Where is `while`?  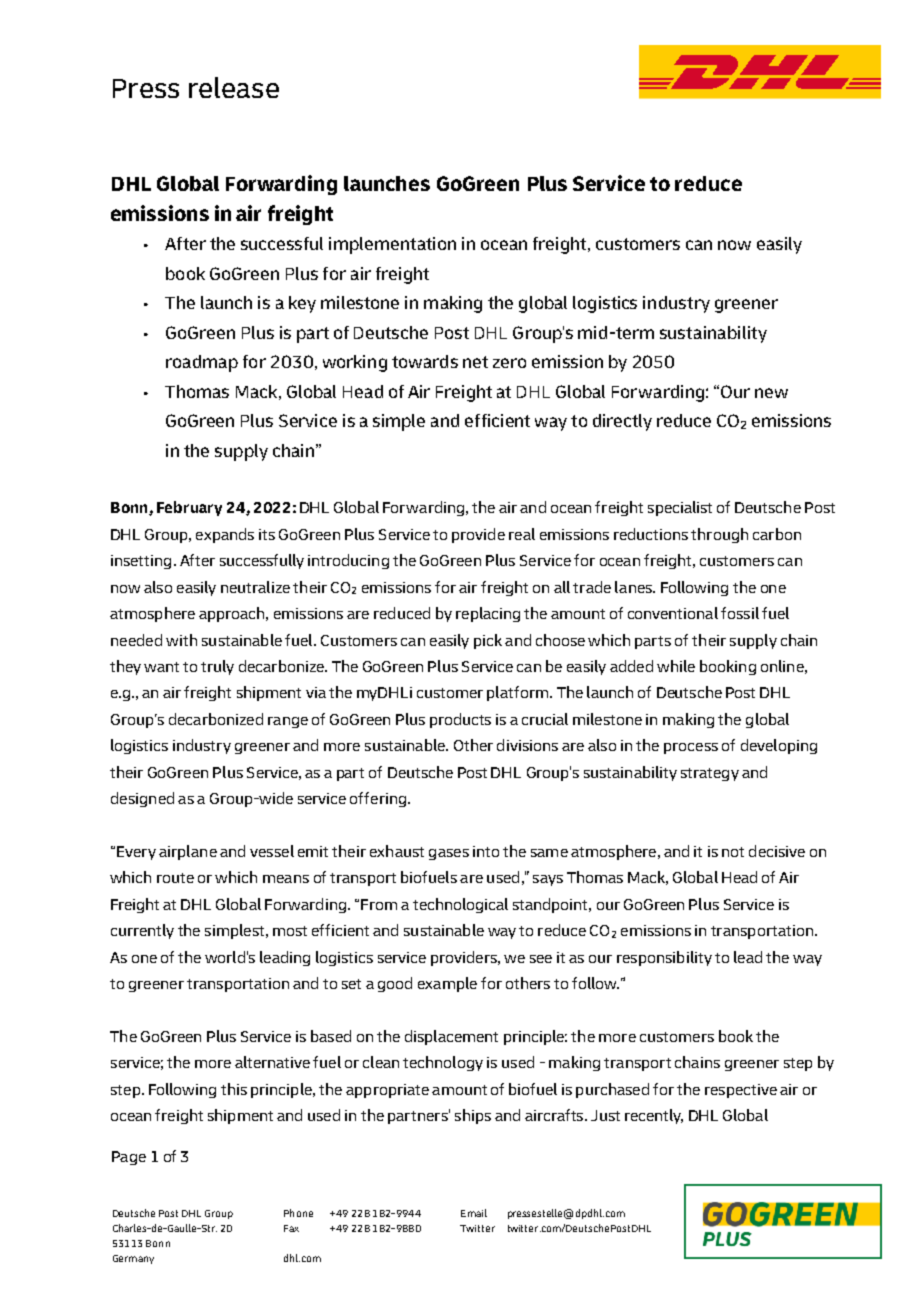 while is located at coordinates (676, 666).
